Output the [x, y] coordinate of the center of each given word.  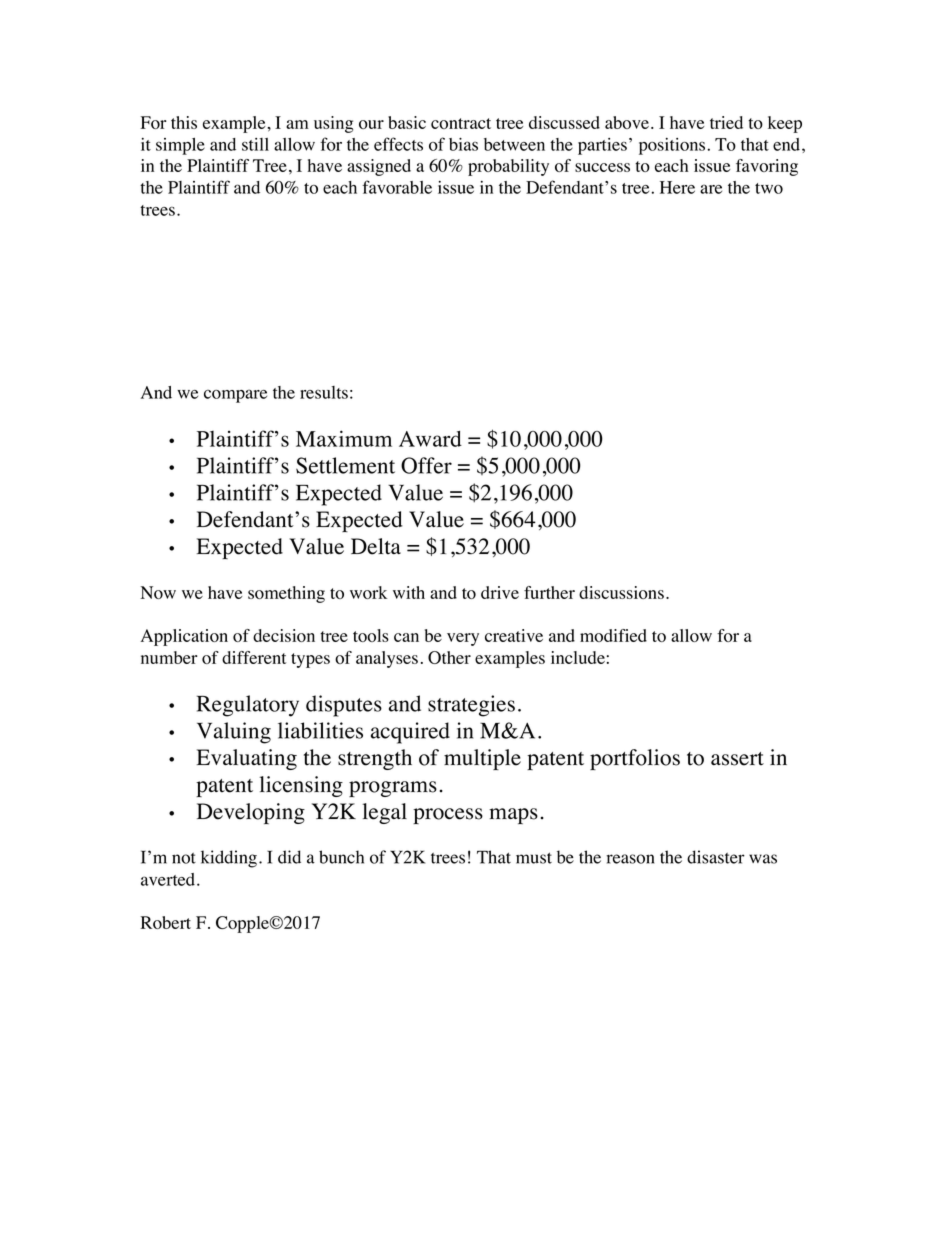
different [254, 657]
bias [463, 144]
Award [430, 439]
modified [613, 635]
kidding [229, 859]
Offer [426, 465]
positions [672, 146]
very [463, 639]
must [534, 858]
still [255, 144]
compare [235, 396]
